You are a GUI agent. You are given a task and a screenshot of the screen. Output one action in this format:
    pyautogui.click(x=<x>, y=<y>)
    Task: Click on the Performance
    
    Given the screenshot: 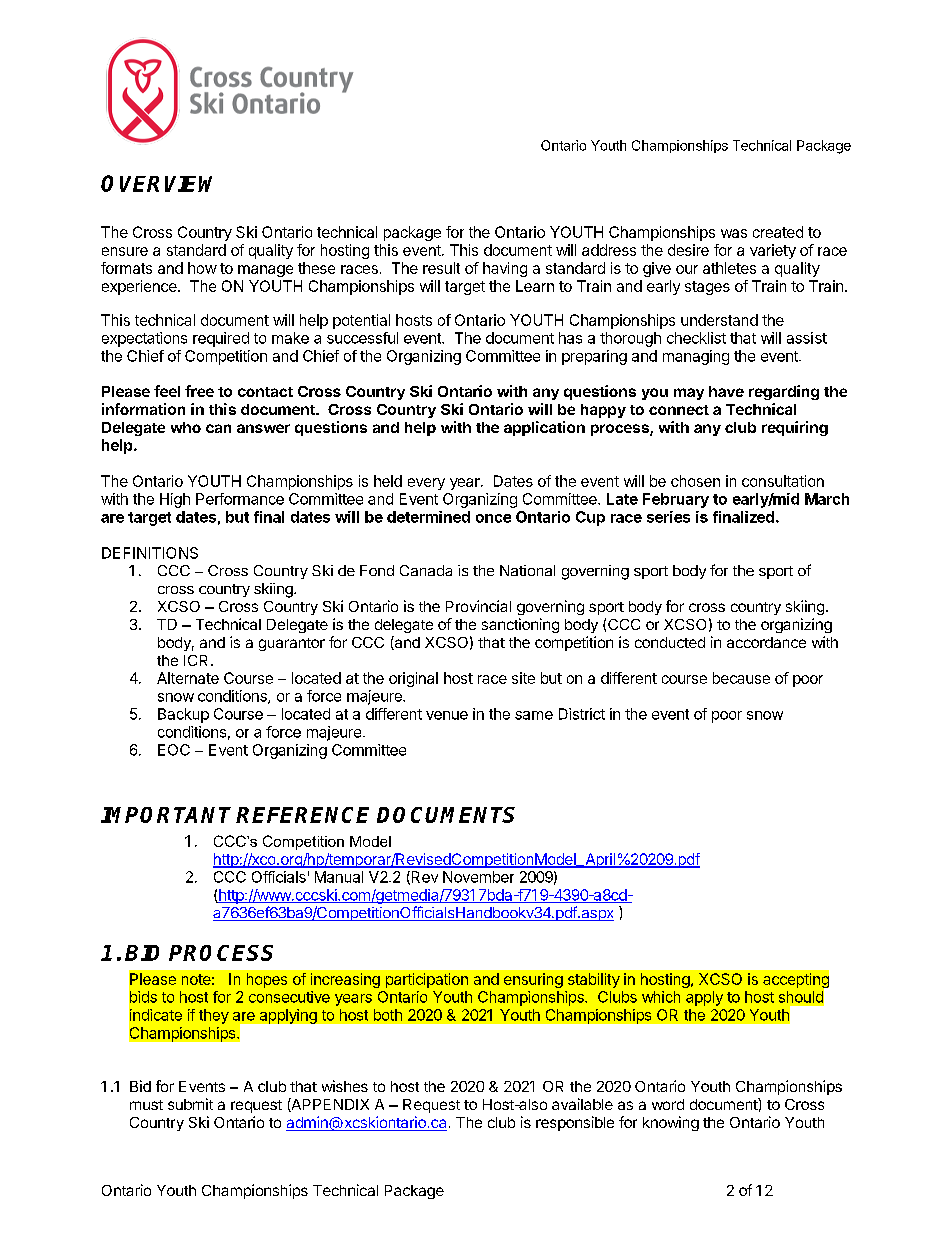 What is the action you would take?
    pyautogui.click(x=240, y=499)
